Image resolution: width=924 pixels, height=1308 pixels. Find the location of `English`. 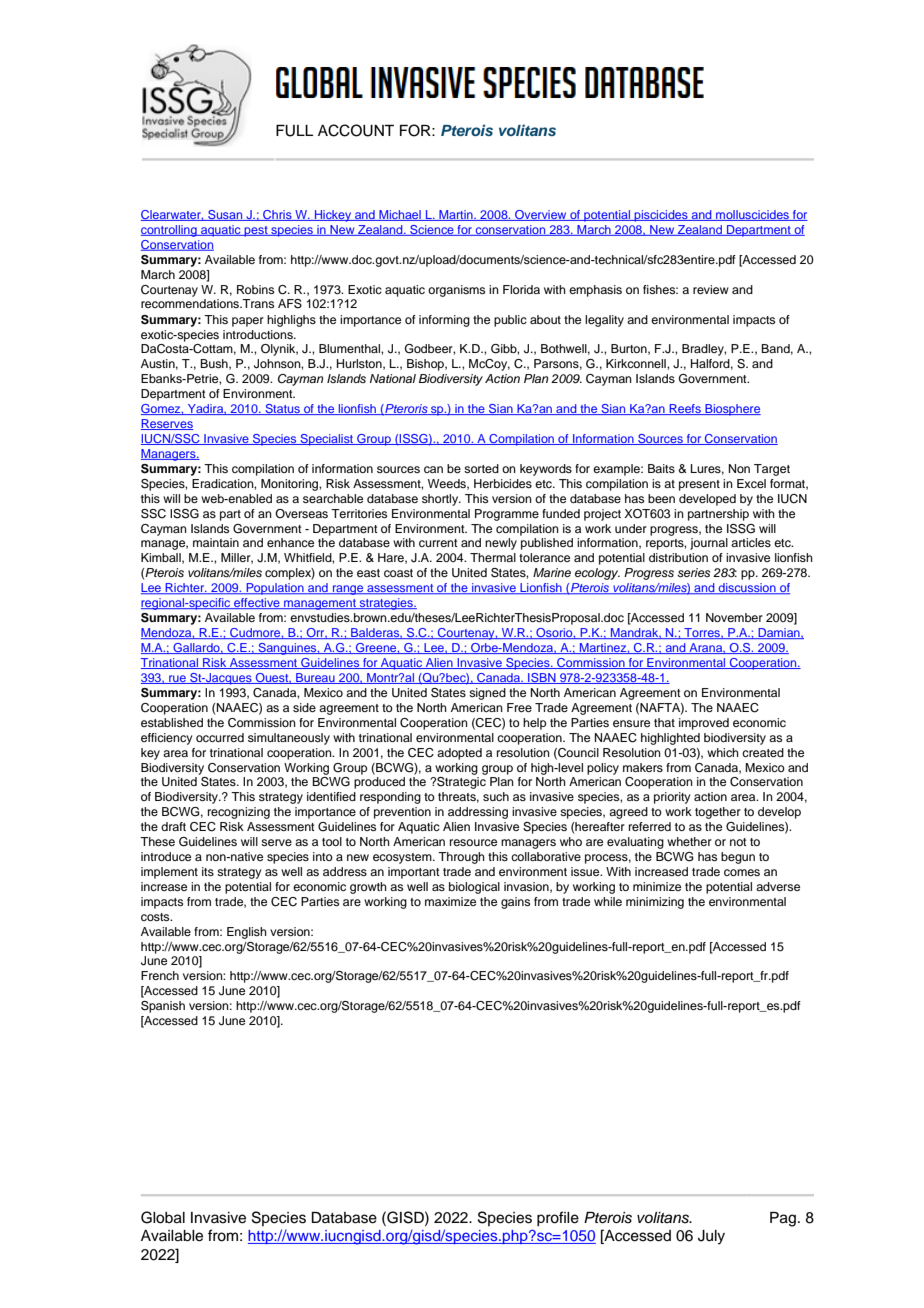

English is located at coordinates (247, 933).
